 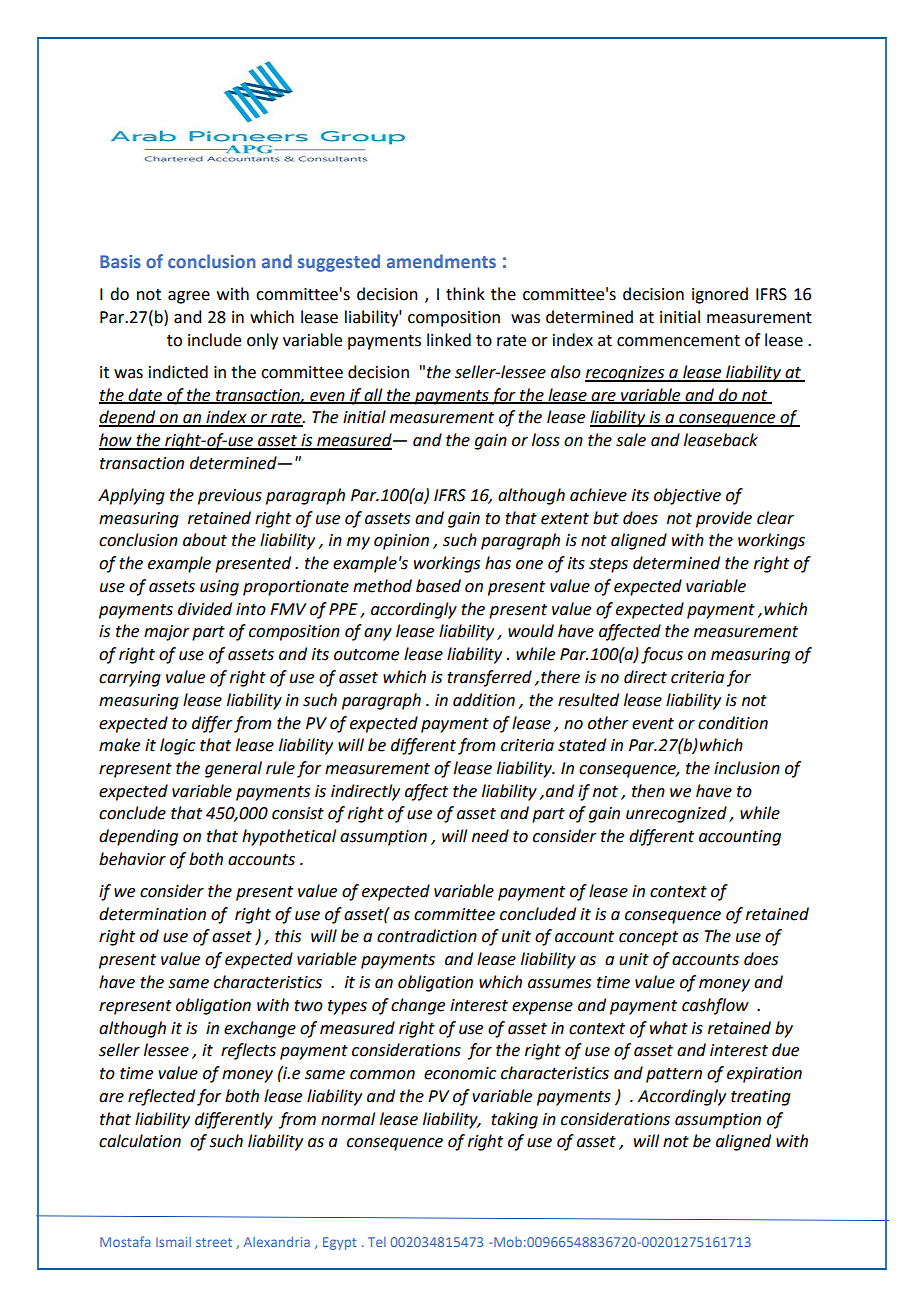 What do you see at coordinates (465, 294) in the page?
I see `think` at bounding box center [465, 294].
